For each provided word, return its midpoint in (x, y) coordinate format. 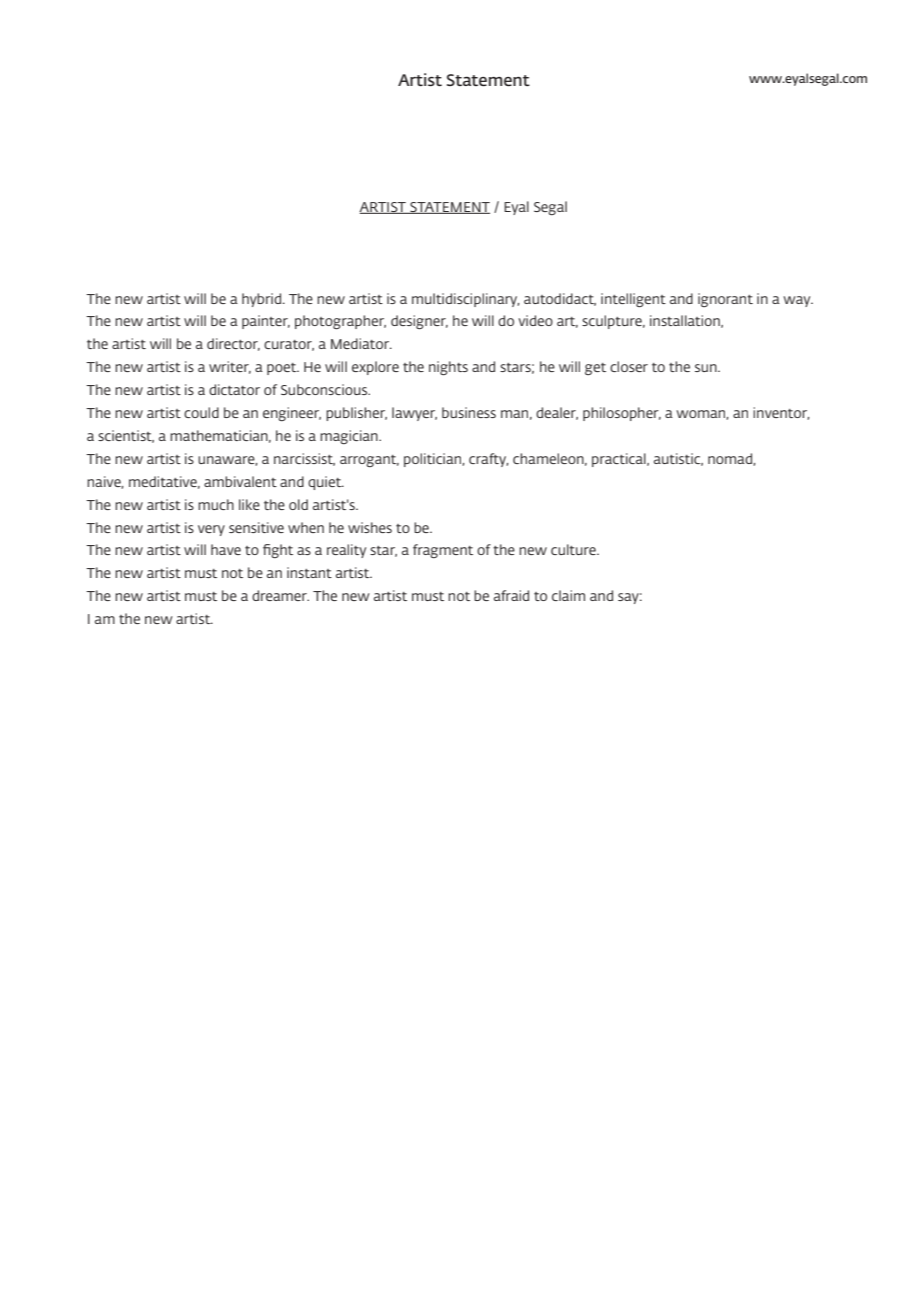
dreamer (280, 595)
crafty (489, 460)
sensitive (256, 527)
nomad (731, 459)
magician (350, 437)
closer (629, 366)
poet (283, 369)
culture (574, 549)
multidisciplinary (466, 300)
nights (448, 368)
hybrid (261, 300)
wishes (370, 527)
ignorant (725, 300)
